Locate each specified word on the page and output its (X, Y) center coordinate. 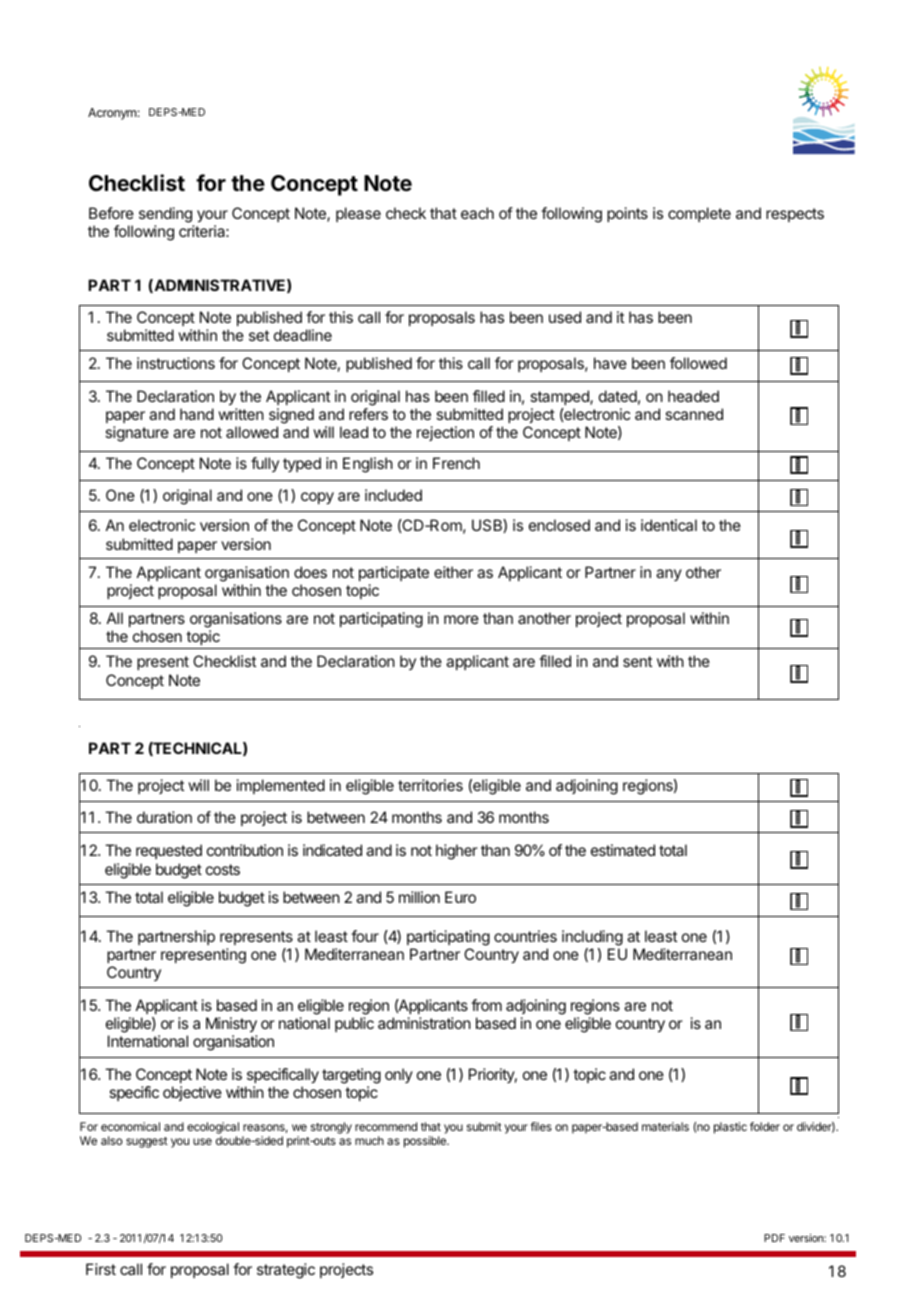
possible (426, 1142)
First (101, 1269)
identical (669, 525)
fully (265, 464)
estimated (623, 850)
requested (169, 851)
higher (457, 852)
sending (165, 215)
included (393, 495)
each (477, 213)
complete (699, 214)
